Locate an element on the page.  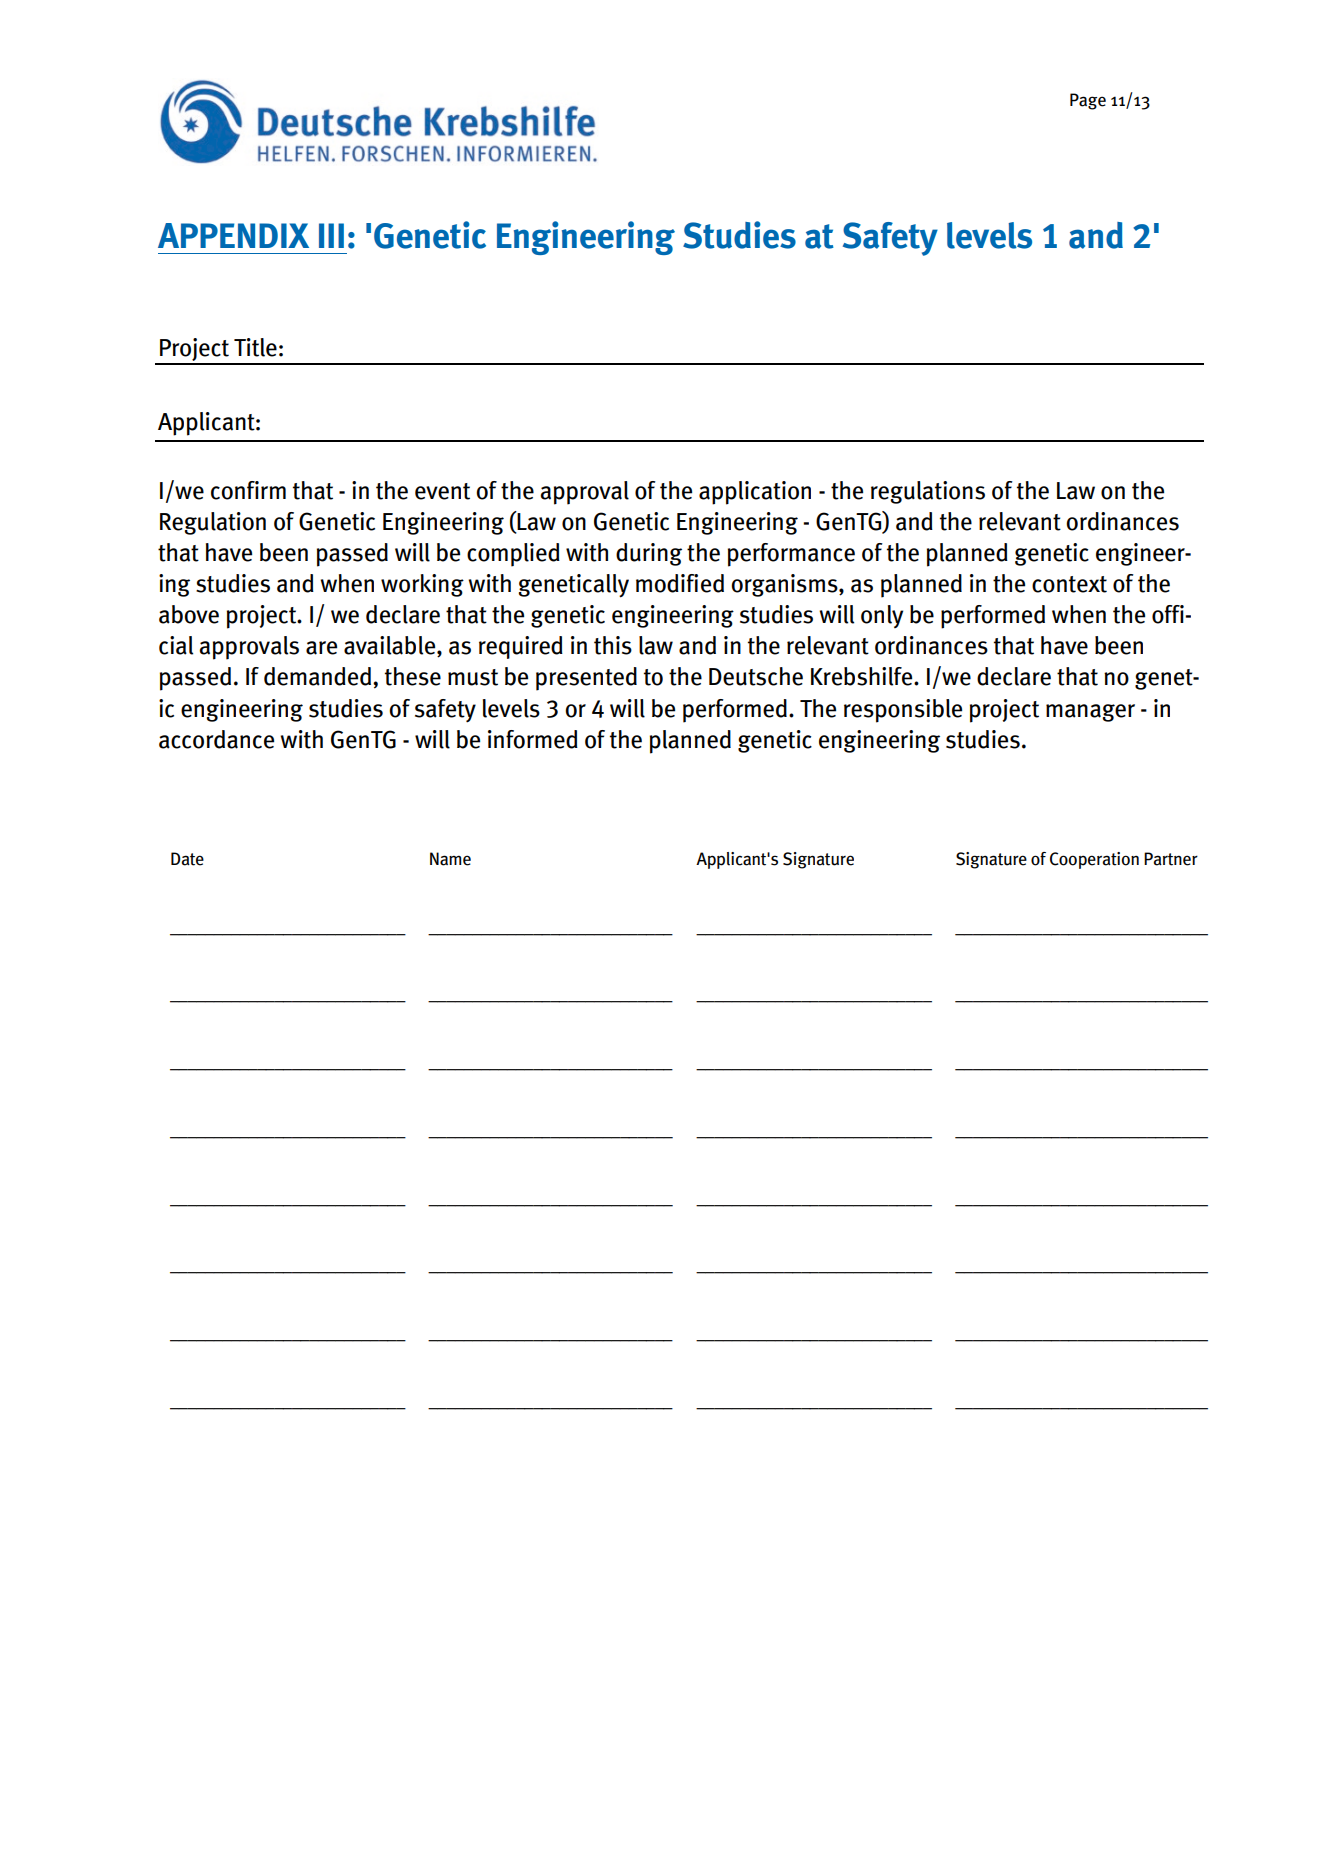
confirm is located at coordinates (248, 490).
